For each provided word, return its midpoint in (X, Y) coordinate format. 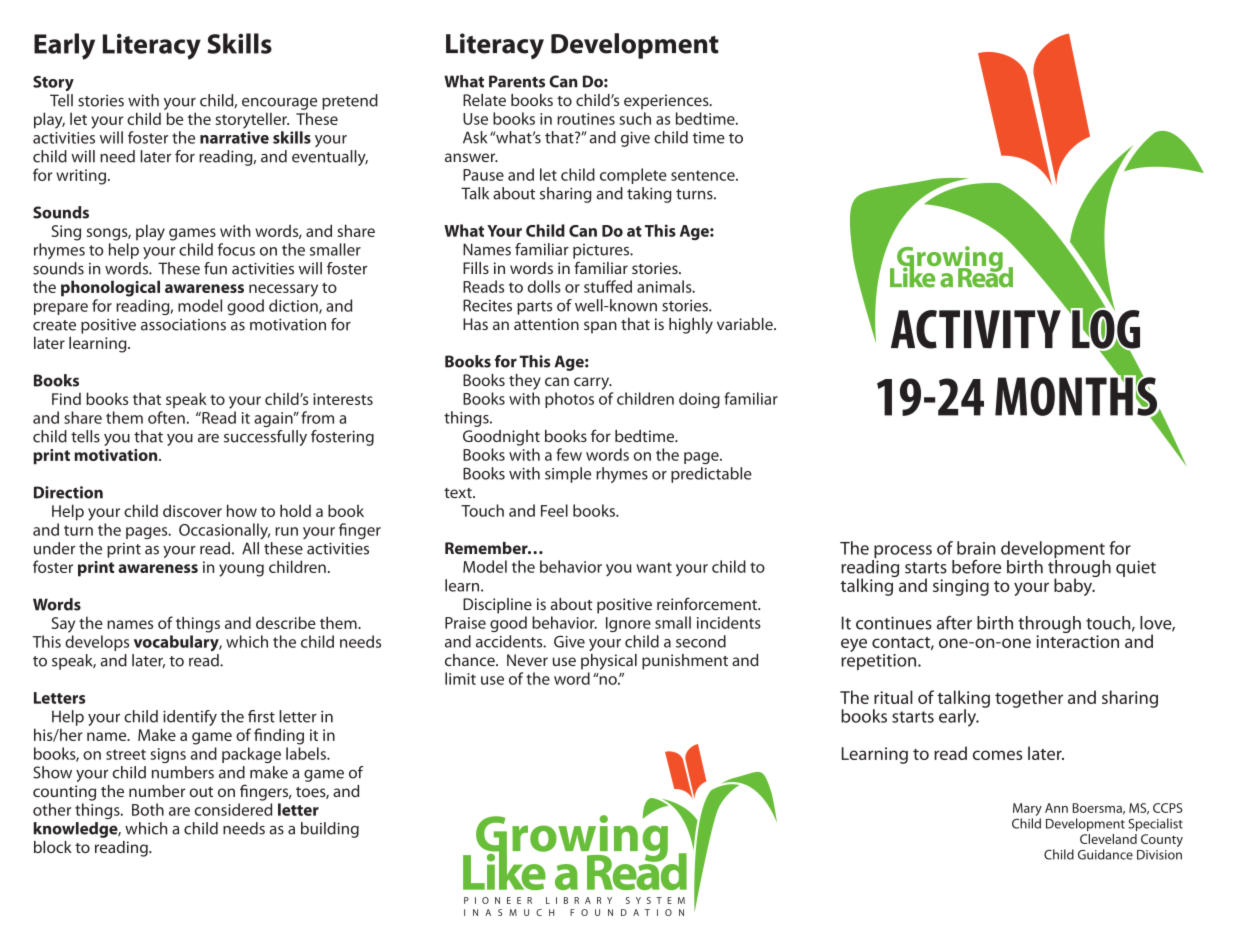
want (654, 567)
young (241, 570)
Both (148, 809)
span (600, 327)
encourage (279, 104)
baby (1074, 586)
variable (746, 324)
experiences (667, 102)
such (635, 118)
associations (183, 325)
